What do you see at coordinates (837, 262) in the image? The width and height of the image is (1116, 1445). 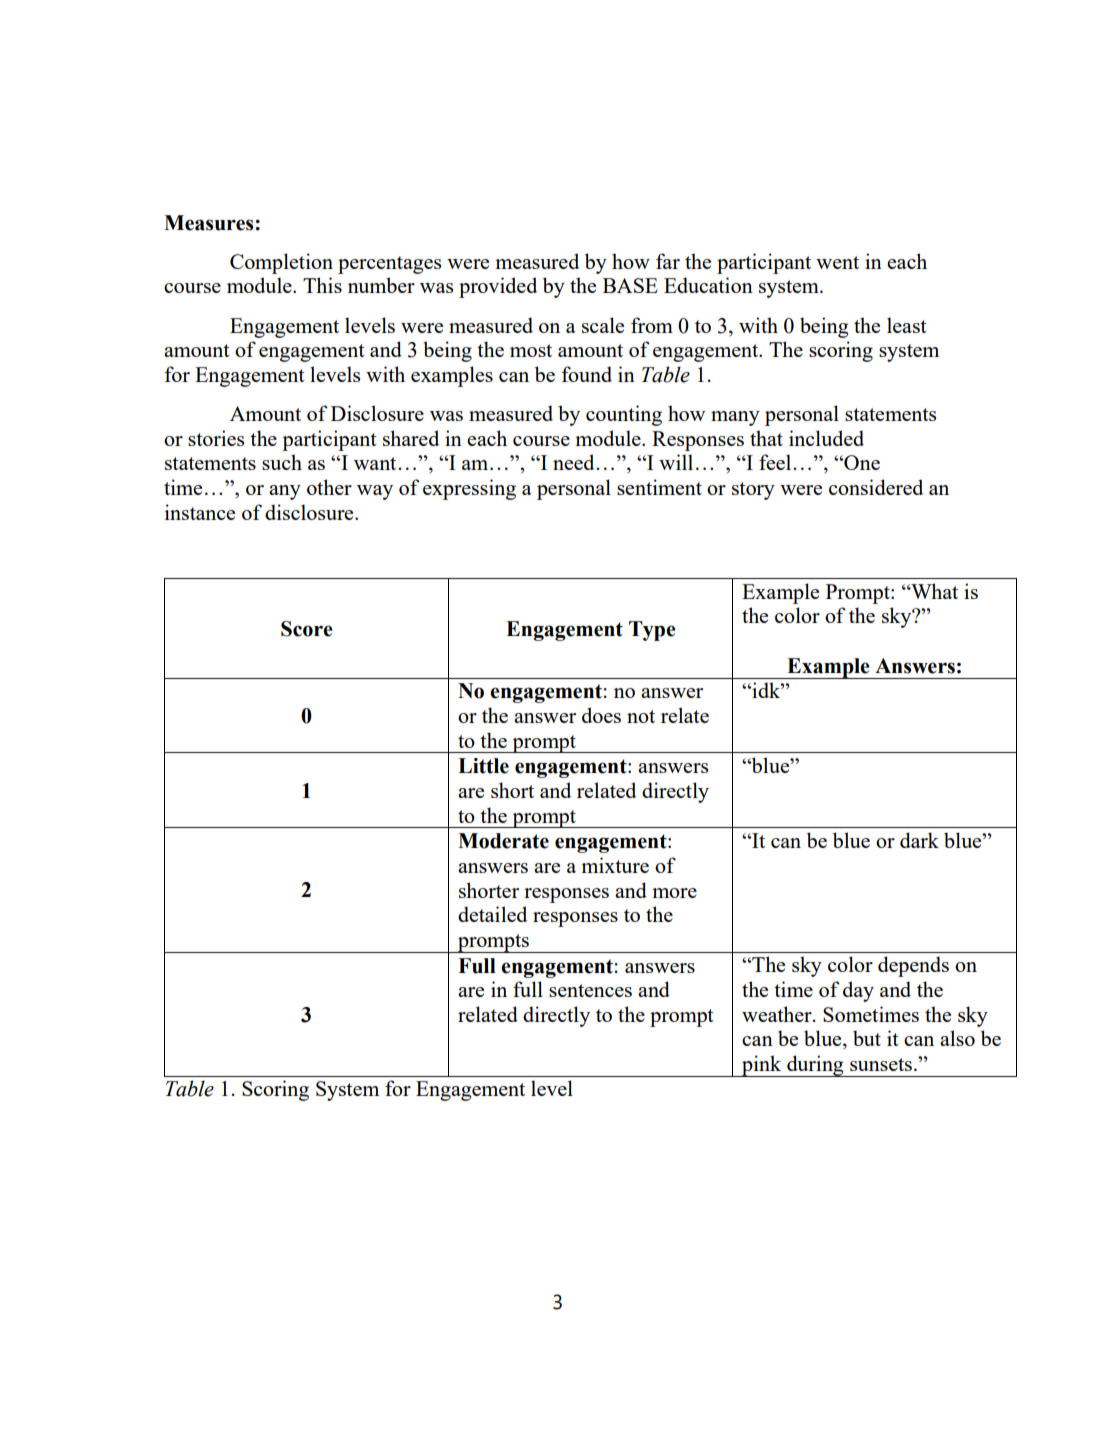 I see `went` at bounding box center [837, 262].
